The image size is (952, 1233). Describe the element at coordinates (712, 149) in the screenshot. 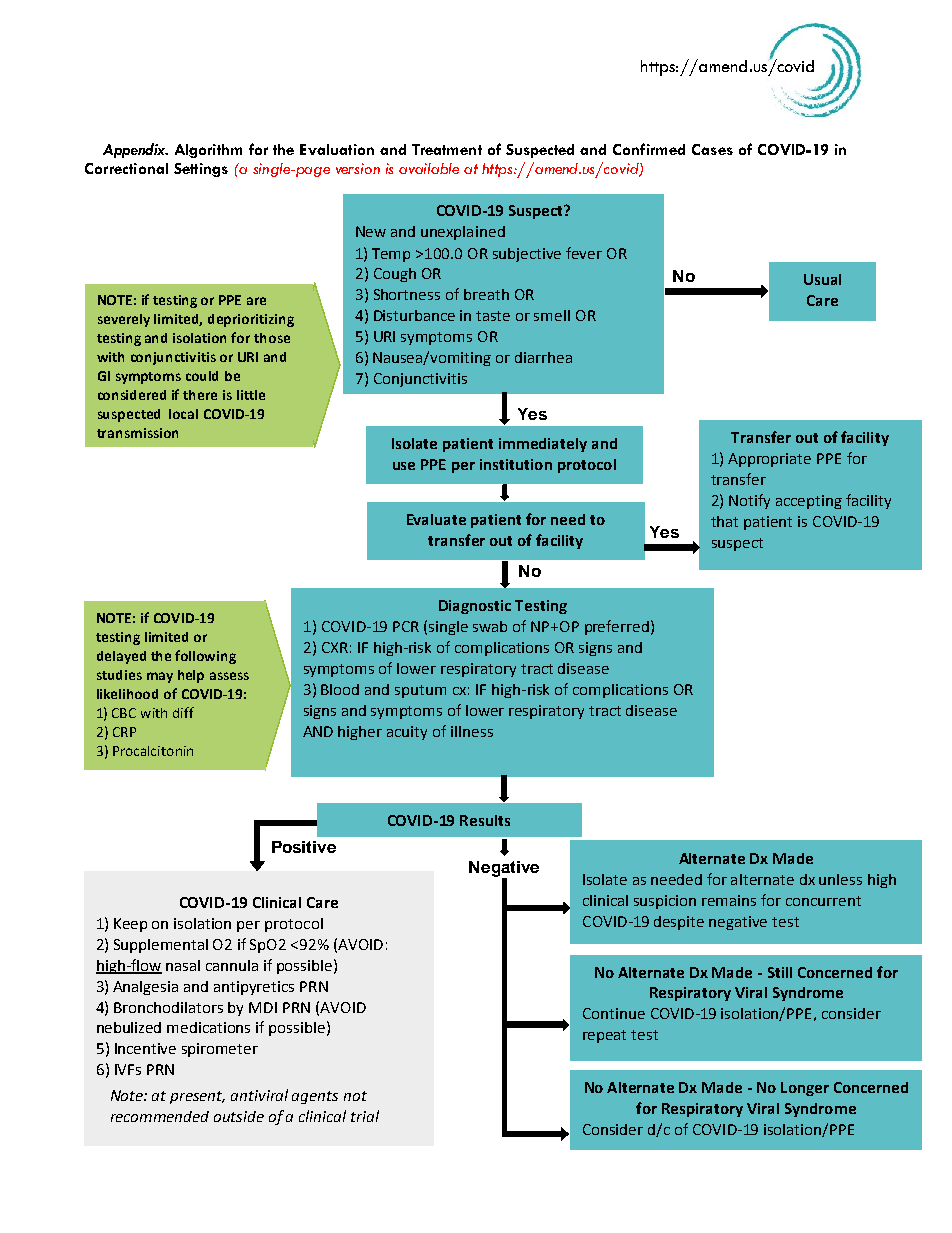

I see `Cases` at that location.
